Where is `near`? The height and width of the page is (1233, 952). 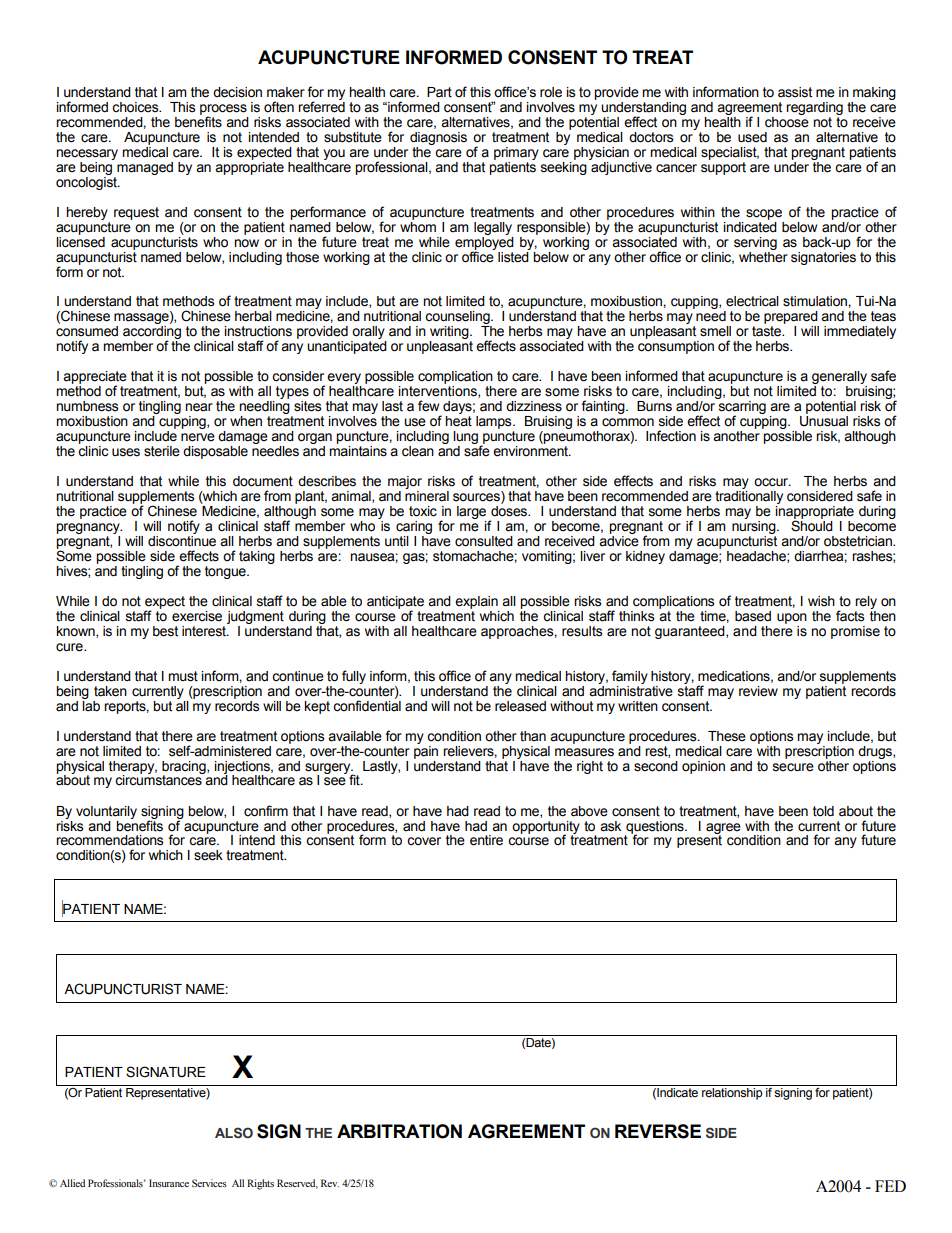
near is located at coordinates (199, 407).
